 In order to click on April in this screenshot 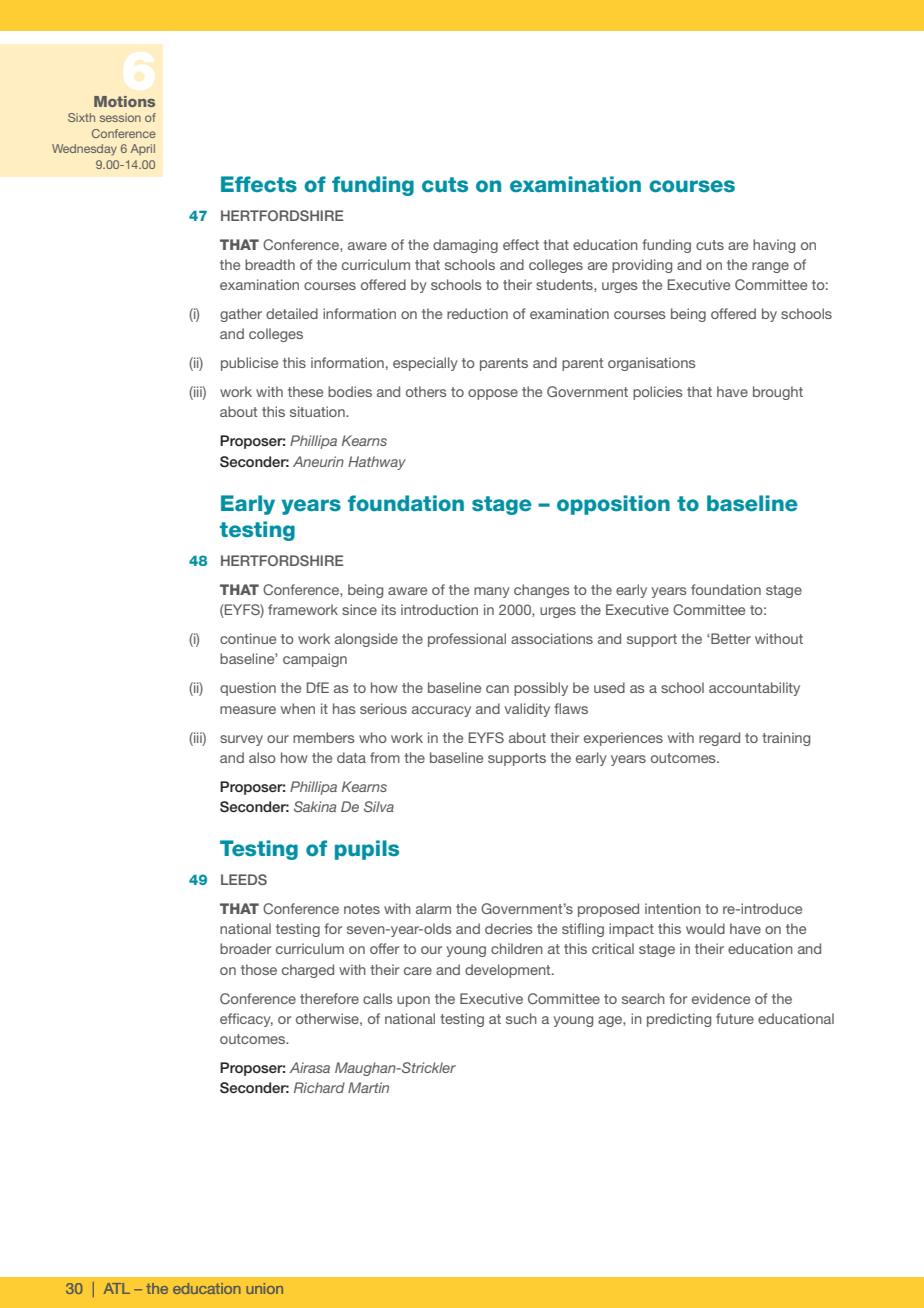, I will do `click(143, 149)`.
